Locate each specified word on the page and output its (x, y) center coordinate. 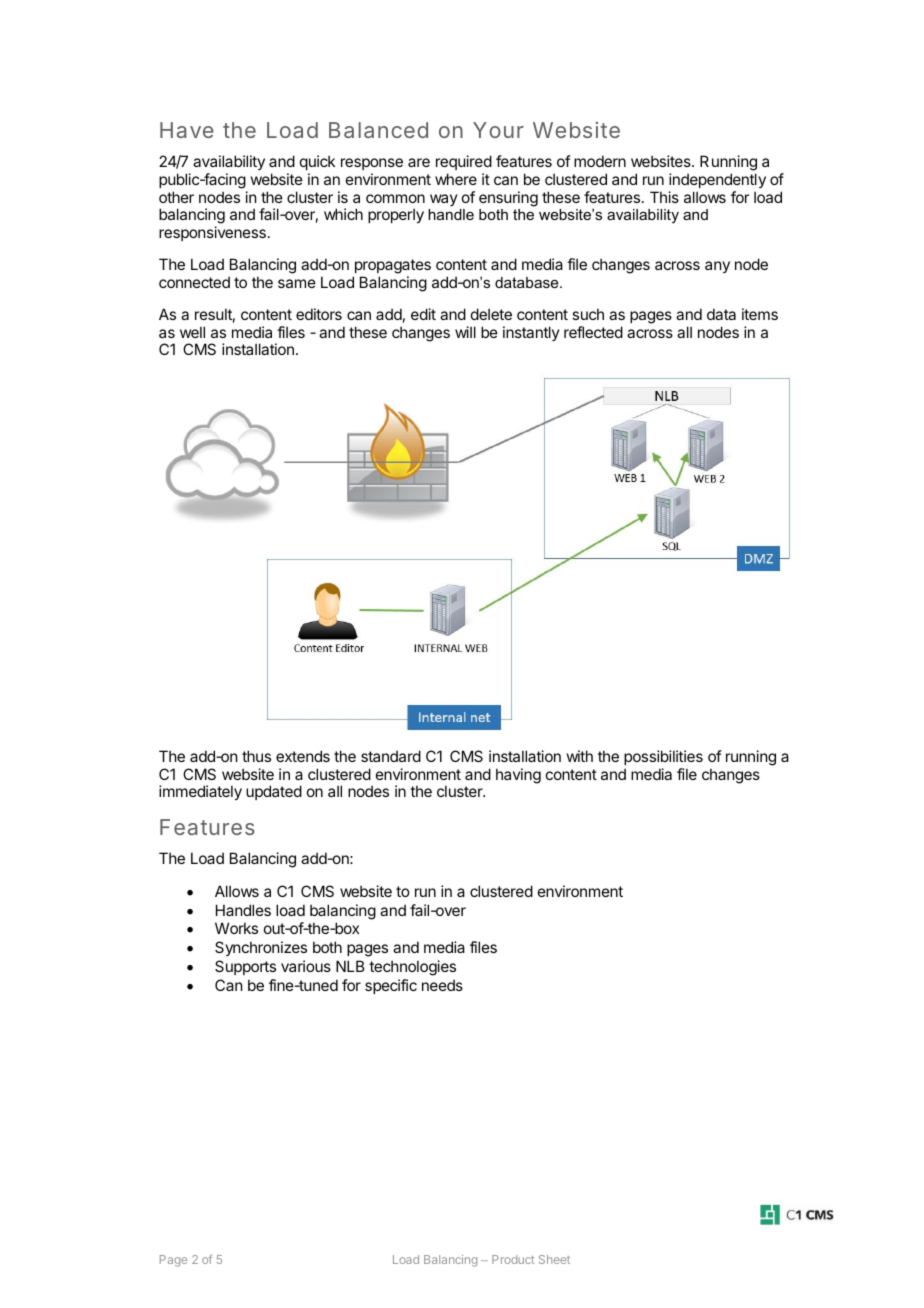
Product (513, 1259)
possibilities (663, 757)
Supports (245, 967)
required (464, 162)
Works (236, 928)
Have (187, 130)
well (192, 332)
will (465, 332)
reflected (593, 332)
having (518, 776)
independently (717, 180)
